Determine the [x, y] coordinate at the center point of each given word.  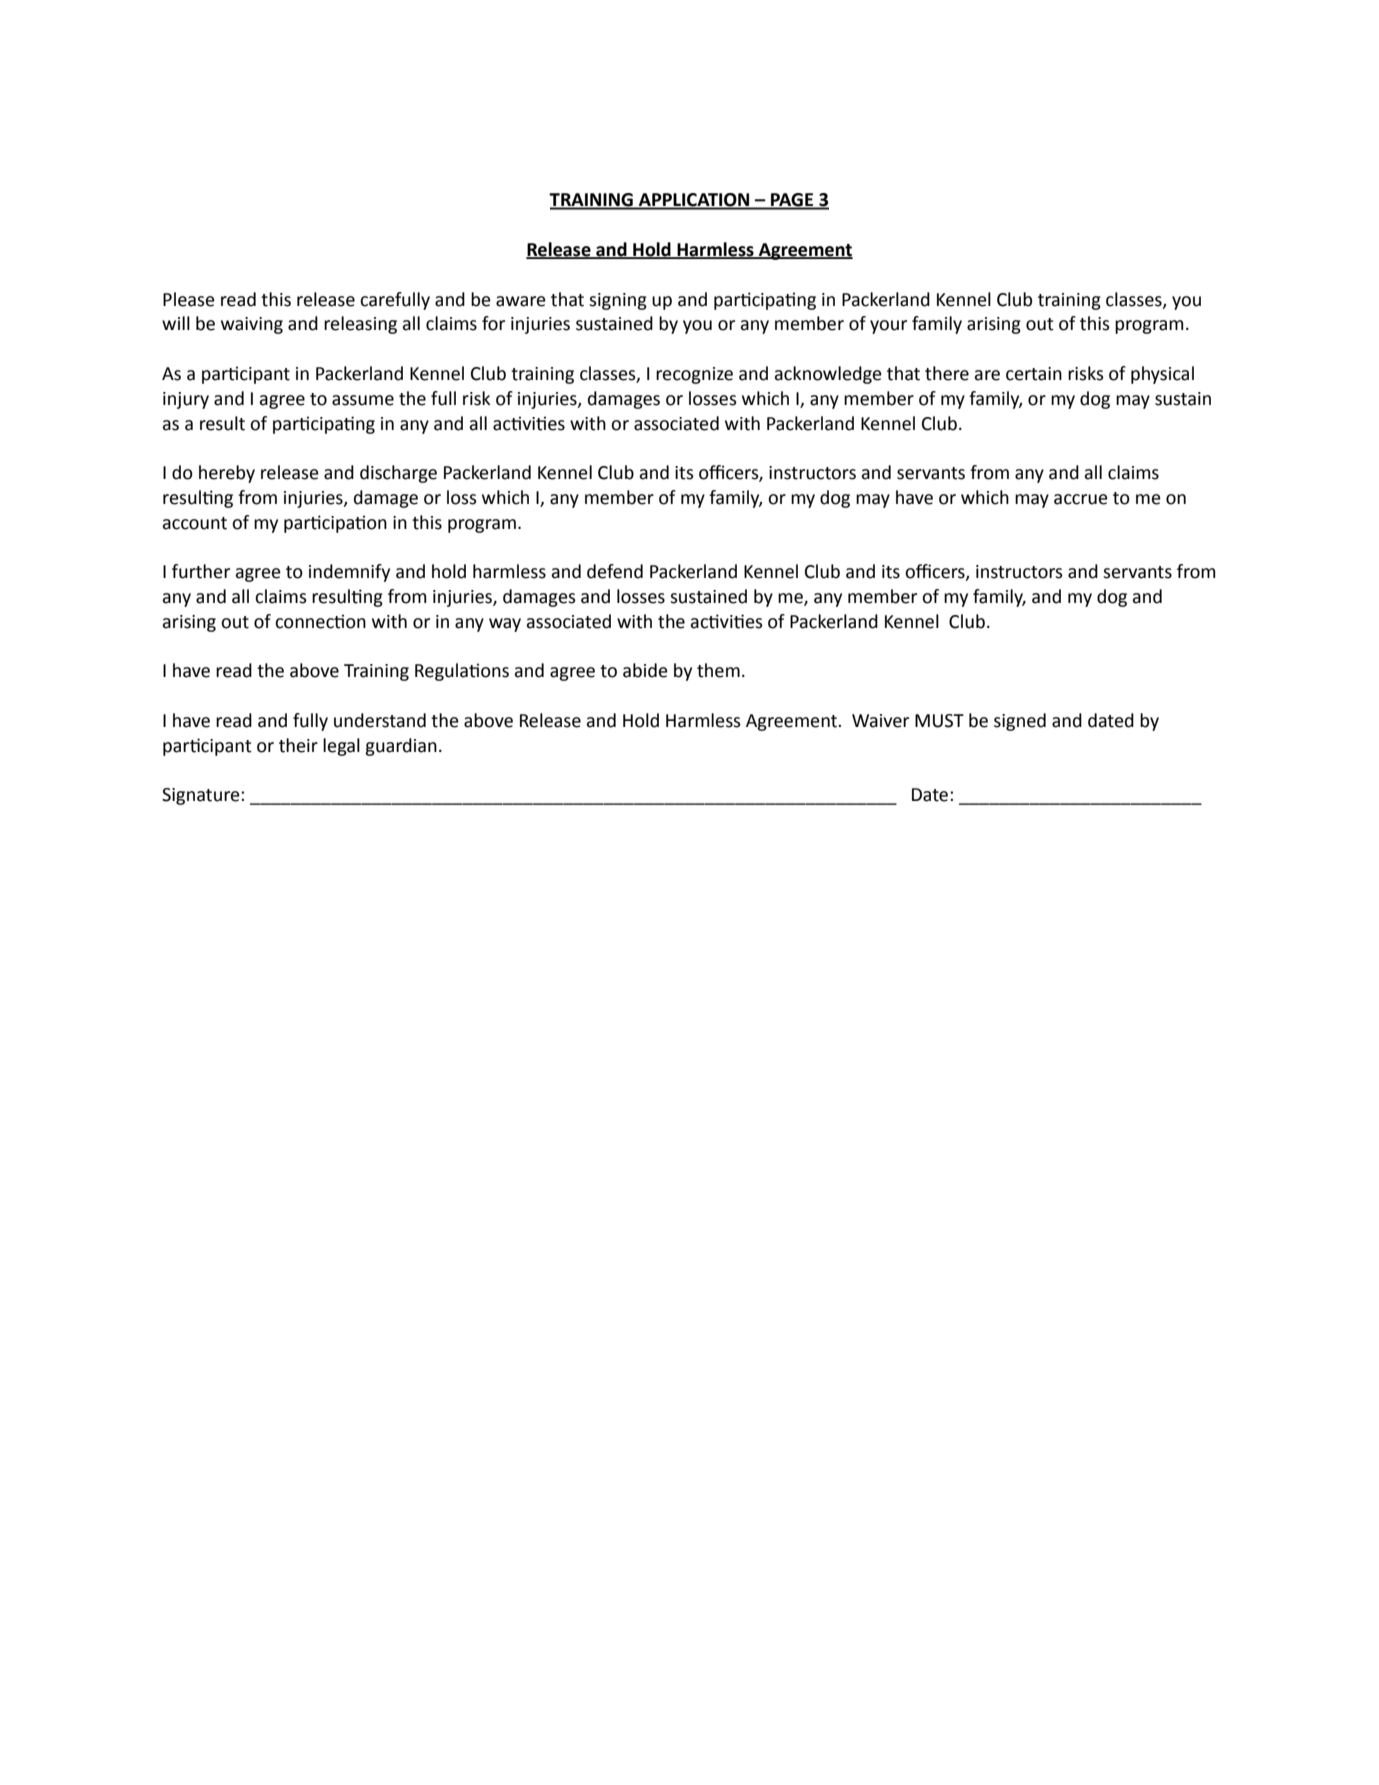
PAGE [792, 201]
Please [189, 299]
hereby [227, 474]
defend [615, 571]
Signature [202, 796]
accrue [1081, 499]
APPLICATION [694, 201]
